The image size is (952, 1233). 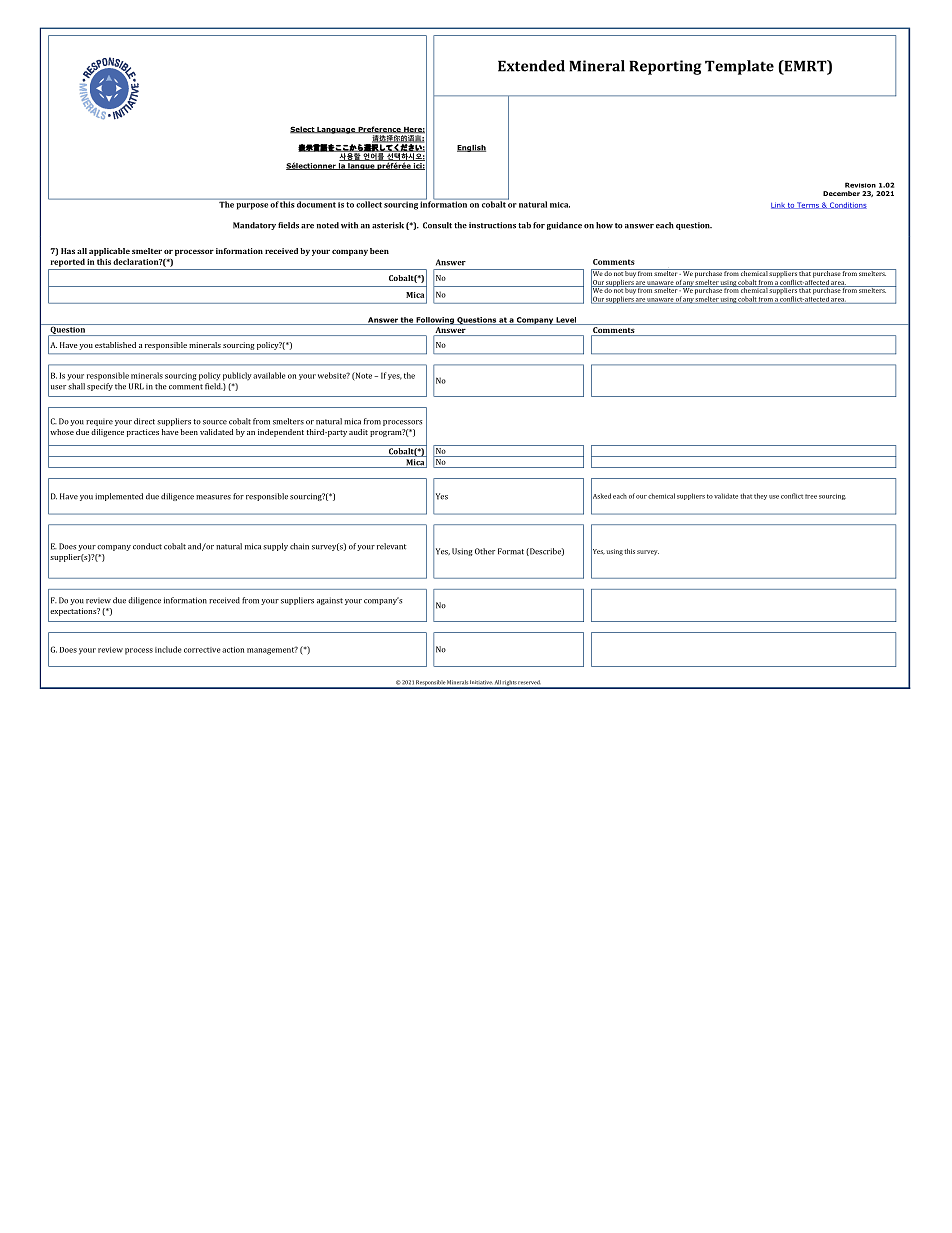 What do you see at coordinates (492, 225) in the screenshot?
I see `instructions` at bounding box center [492, 225].
